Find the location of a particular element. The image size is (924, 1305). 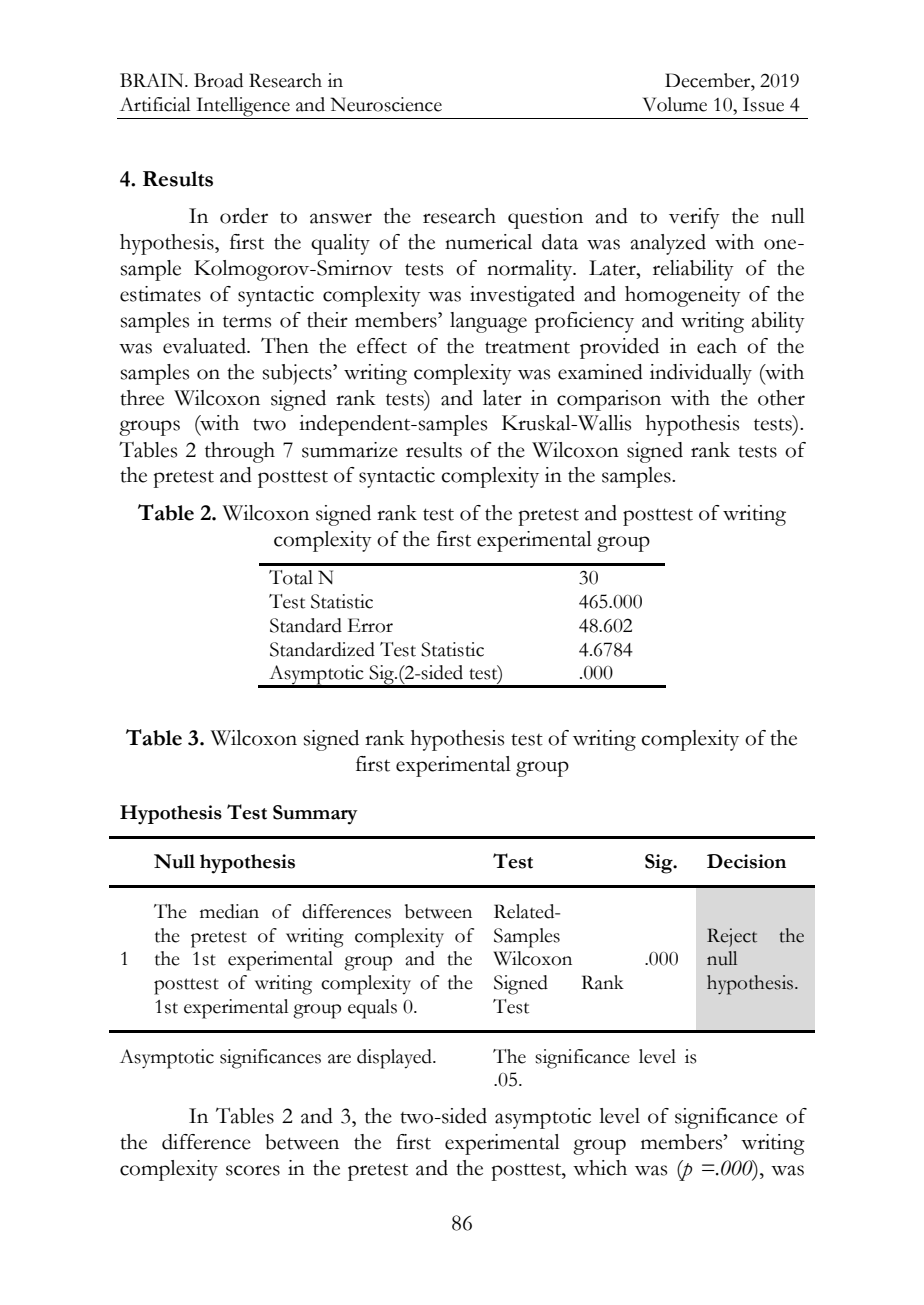

through is located at coordinates (240, 452).
